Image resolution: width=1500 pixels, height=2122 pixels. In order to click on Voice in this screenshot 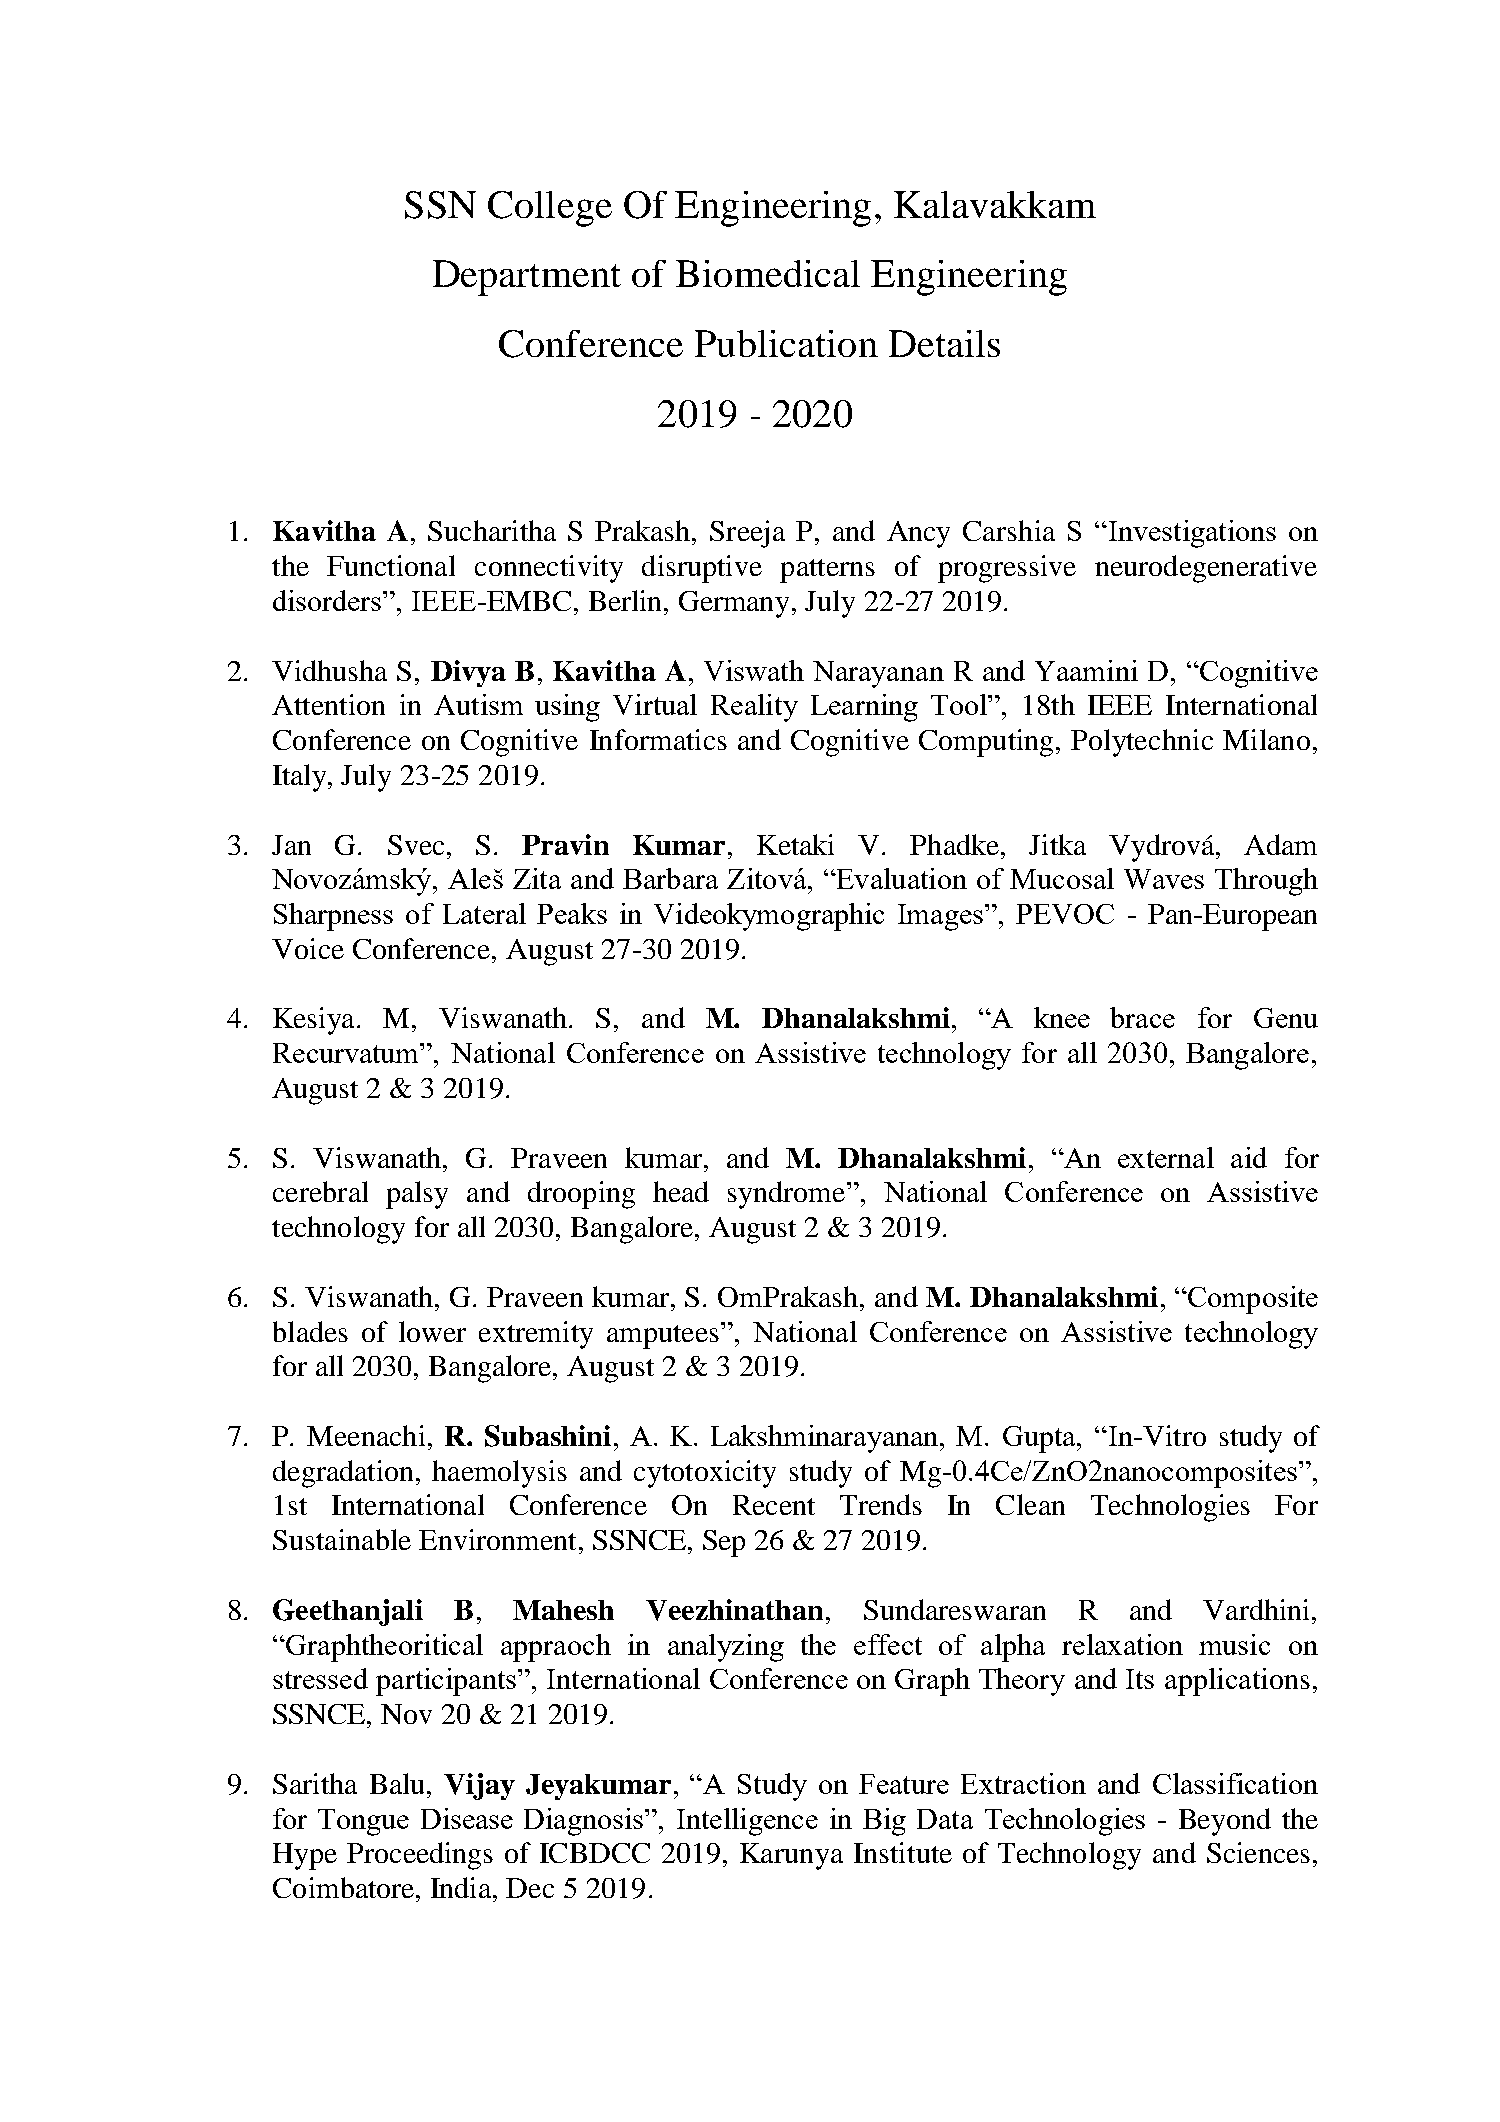, I will do `click(308, 948)`.
